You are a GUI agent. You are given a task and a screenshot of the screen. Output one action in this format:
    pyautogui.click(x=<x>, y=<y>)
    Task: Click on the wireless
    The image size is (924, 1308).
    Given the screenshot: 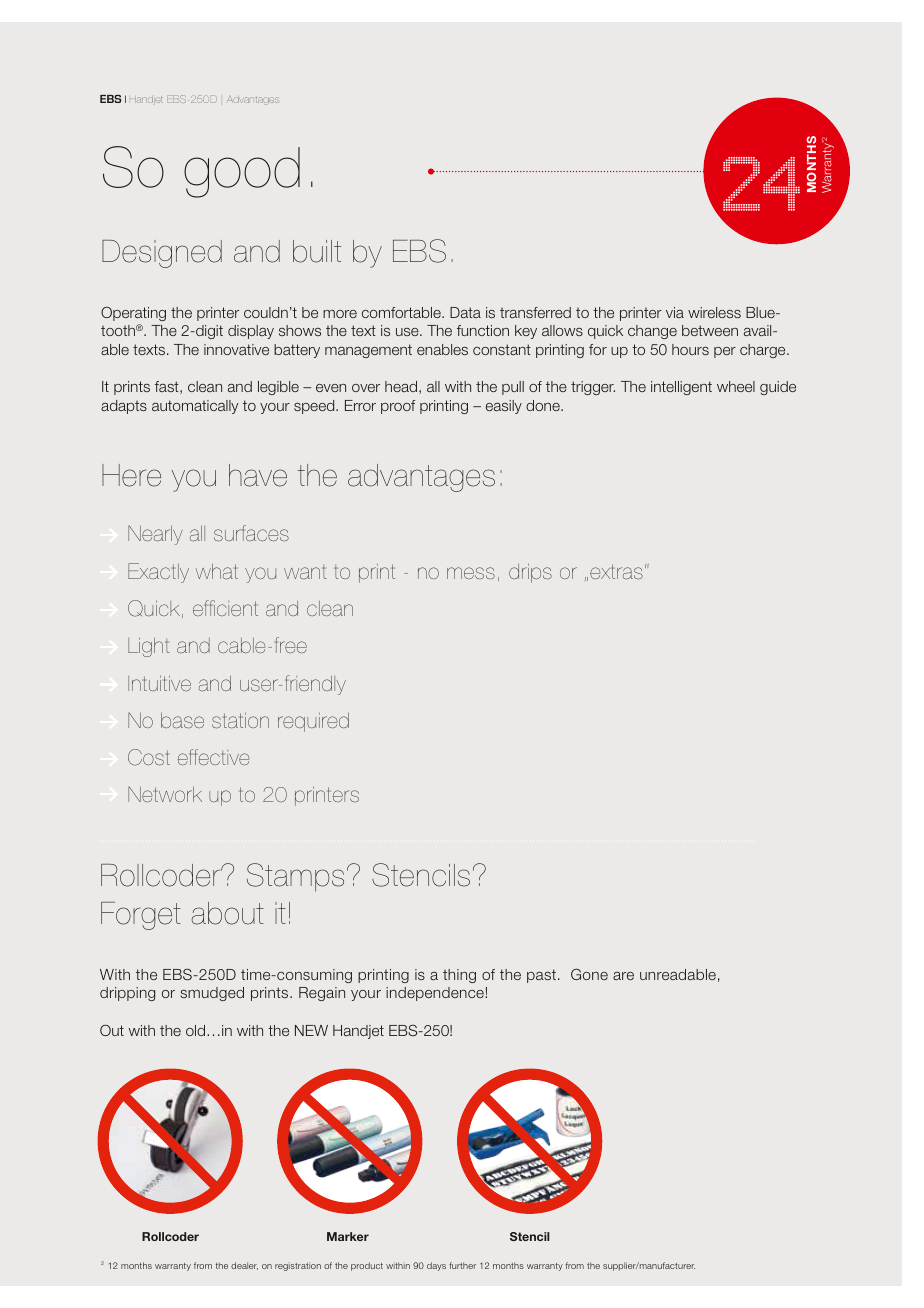 What is the action you would take?
    pyautogui.click(x=714, y=312)
